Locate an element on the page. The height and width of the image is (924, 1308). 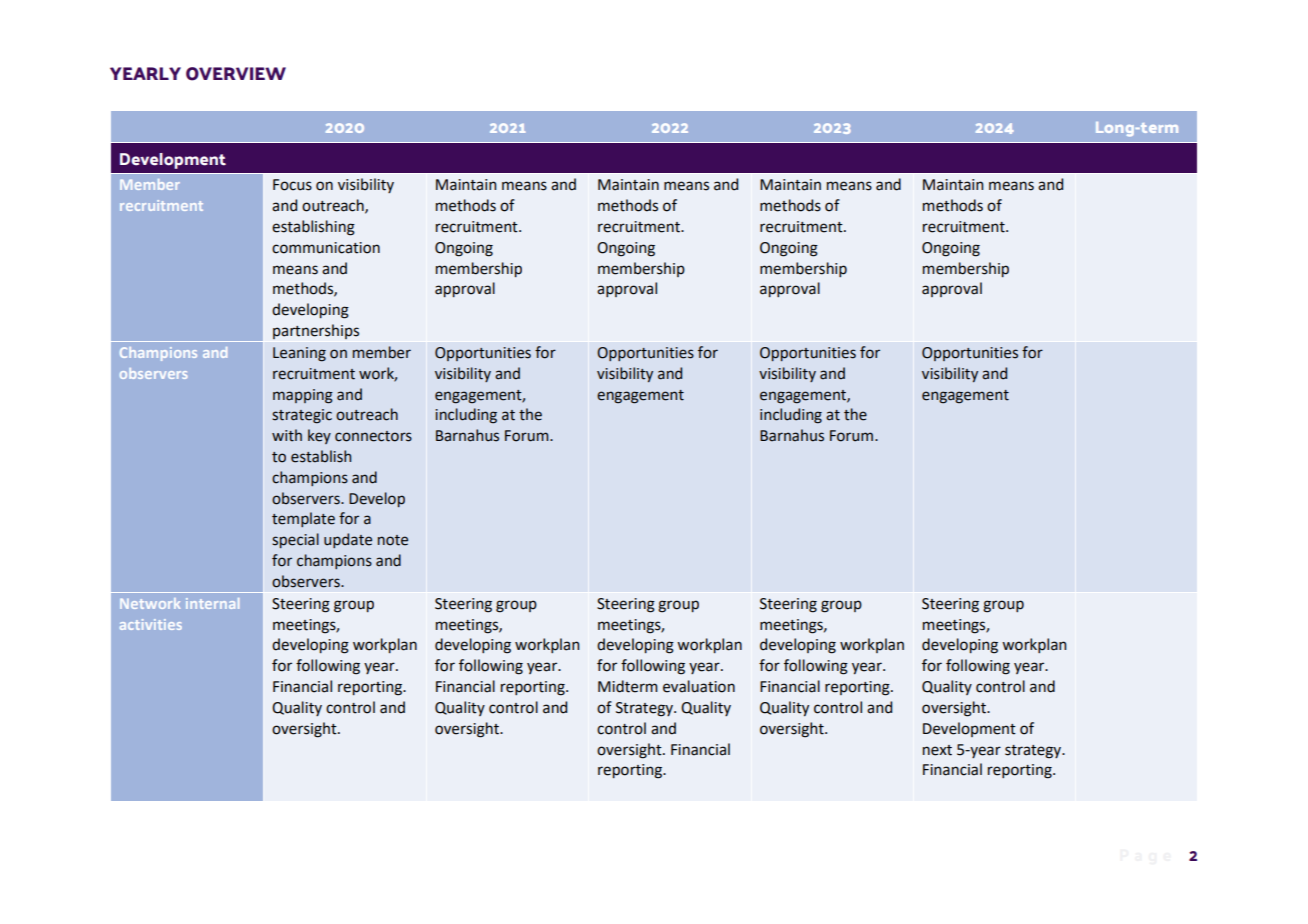
activities is located at coordinates (151, 624).
